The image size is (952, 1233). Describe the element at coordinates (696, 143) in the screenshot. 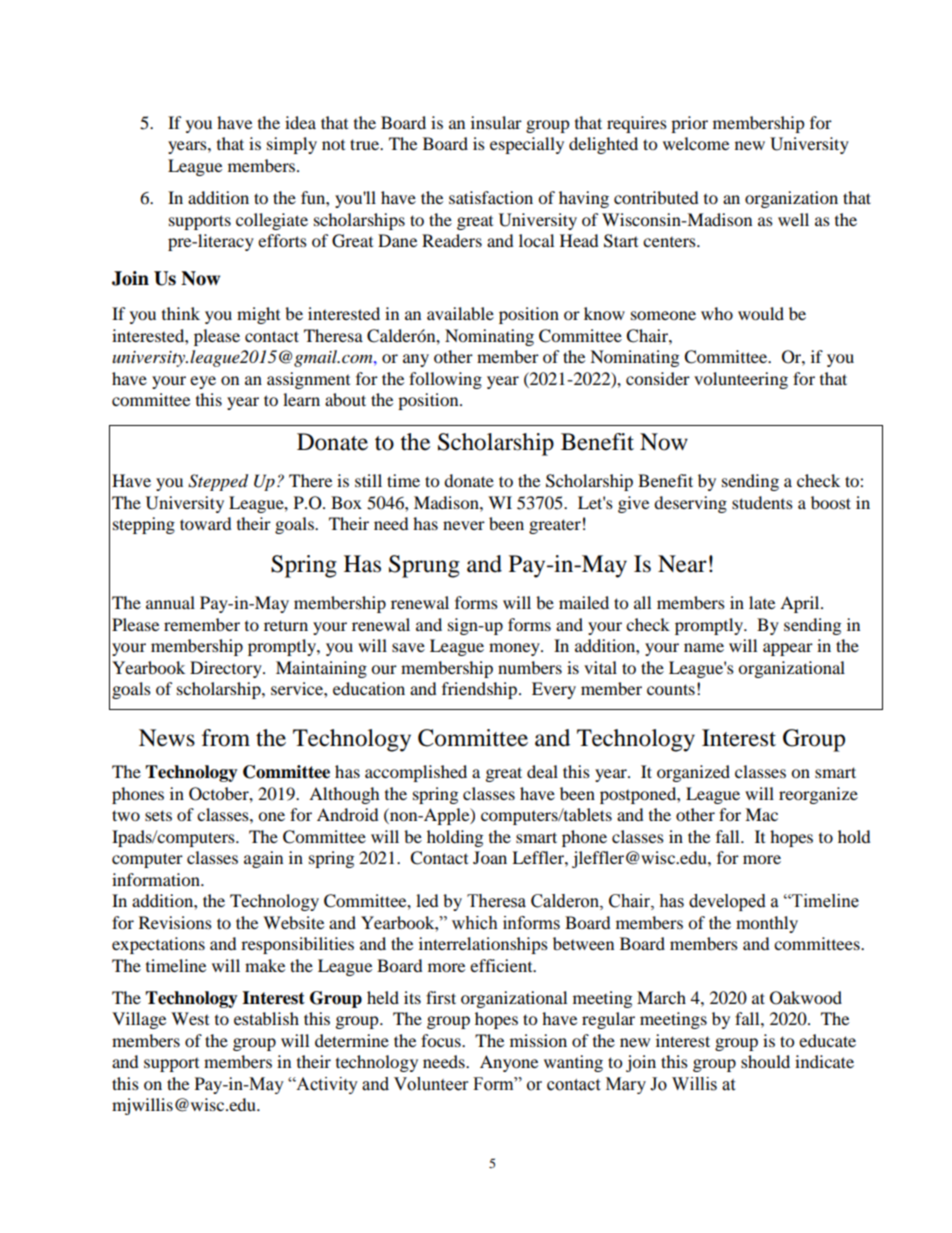

I see `welcome` at that location.
